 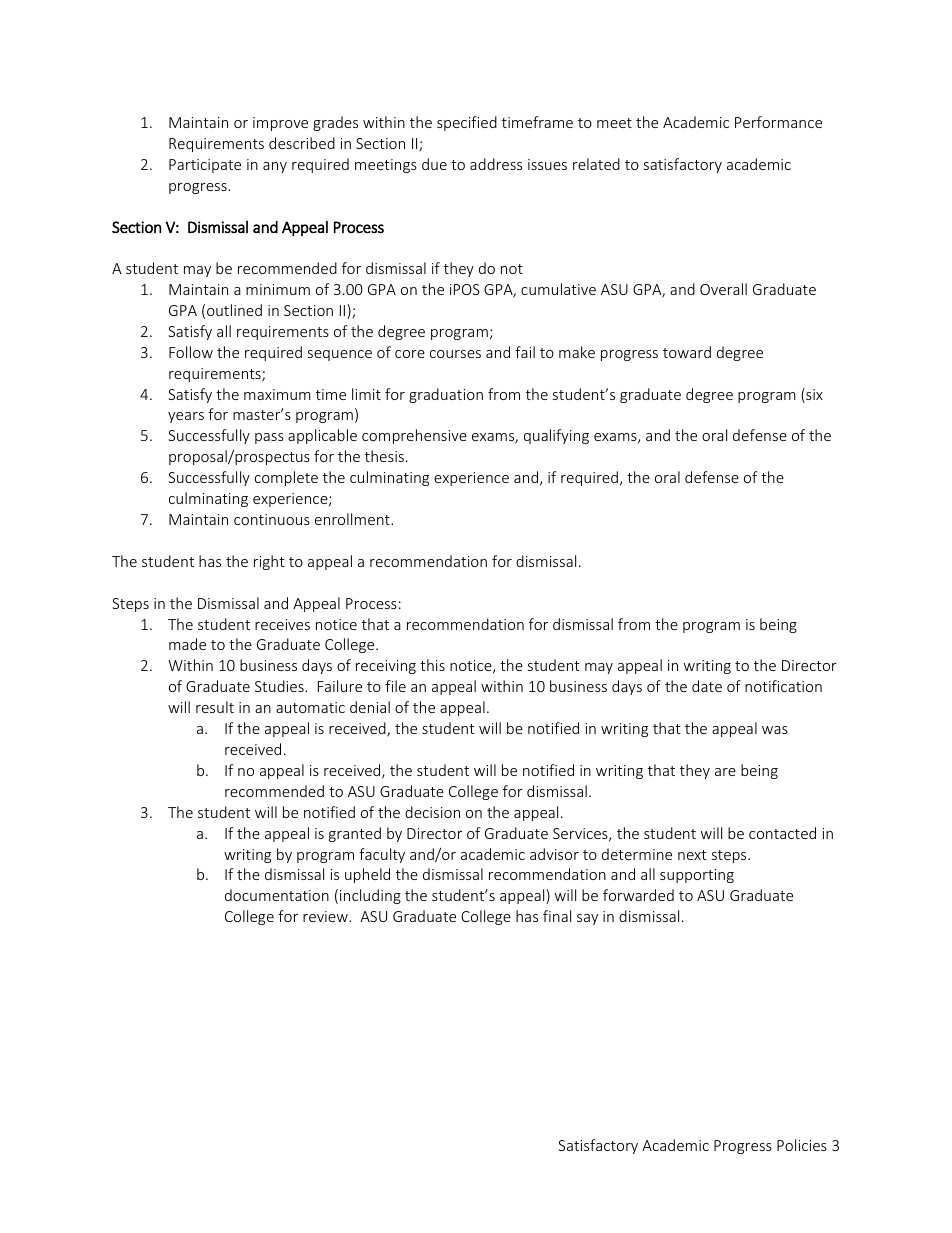 I want to click on granted, so click(x=355, y=834).
